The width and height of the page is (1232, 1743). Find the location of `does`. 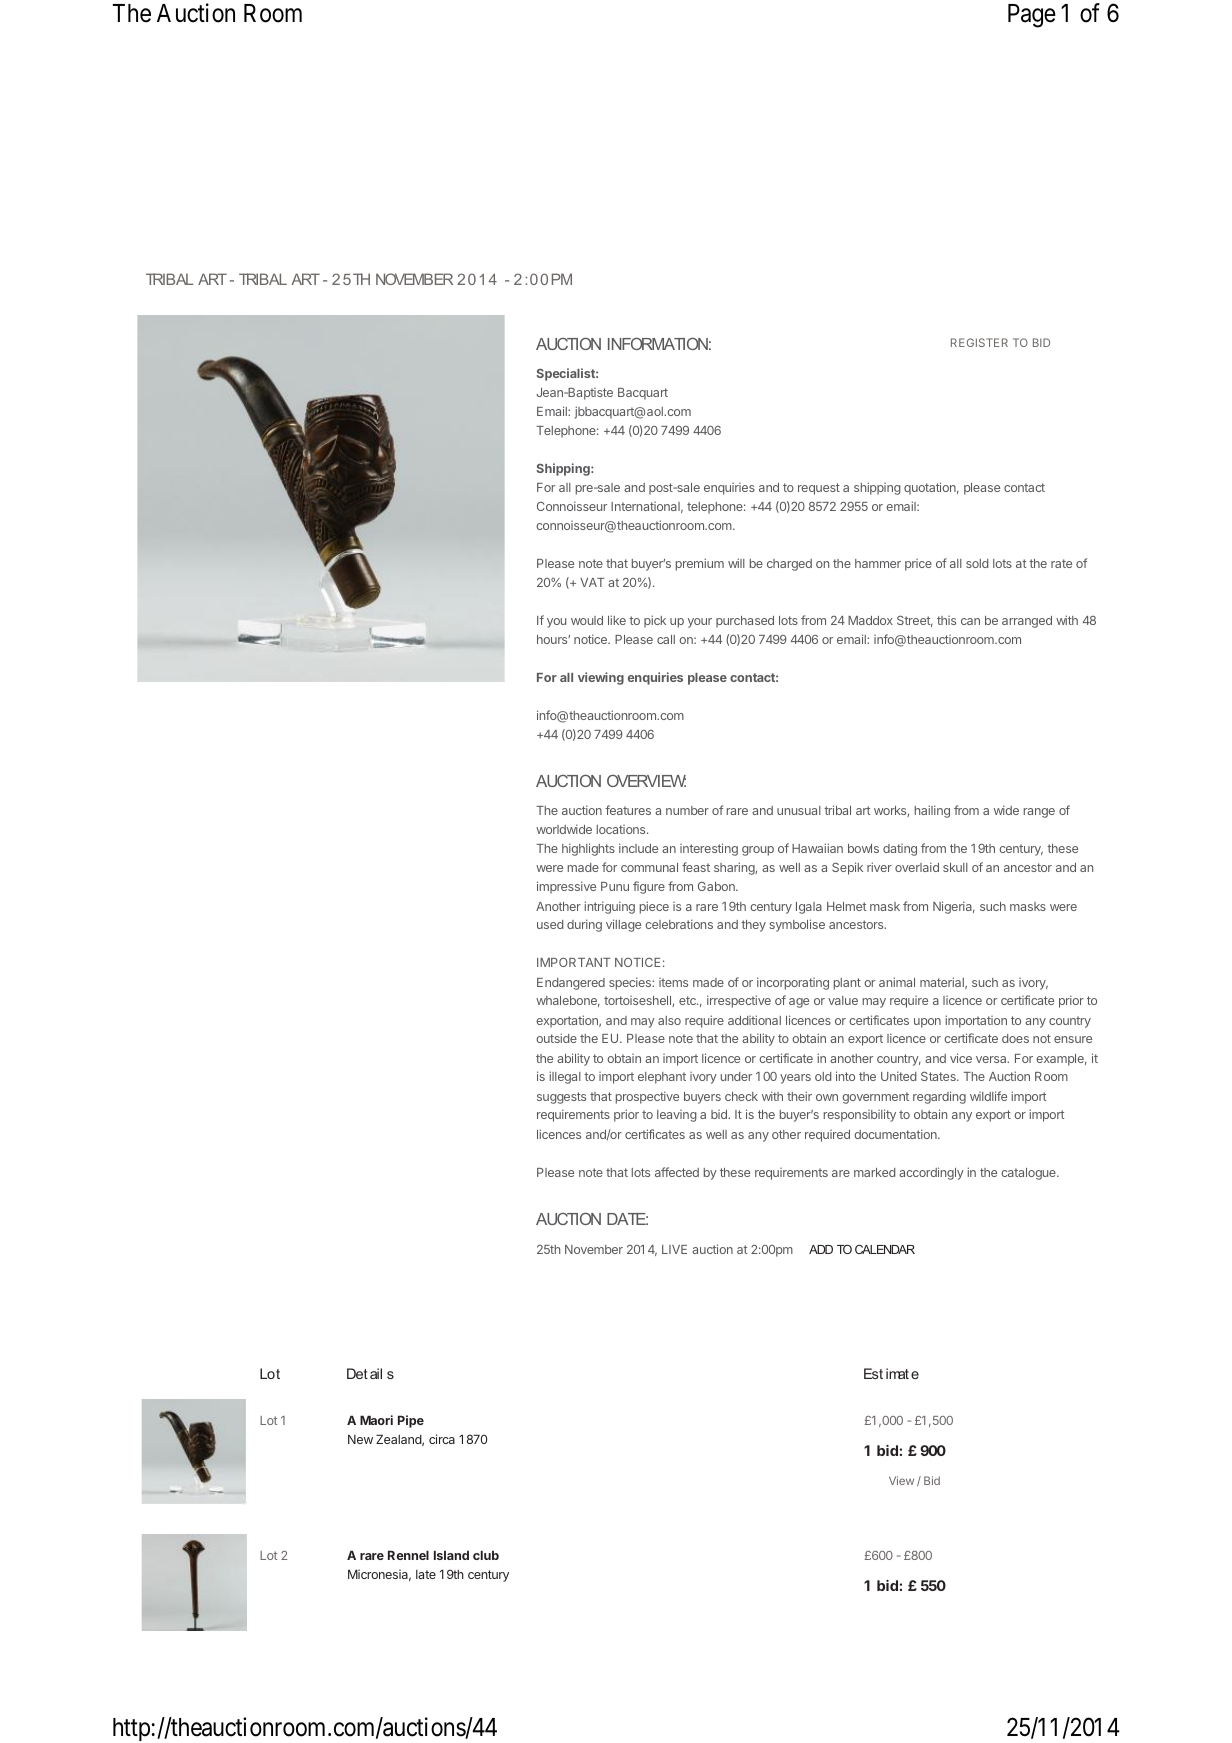

does is located at coordinates (1015, 1038).
